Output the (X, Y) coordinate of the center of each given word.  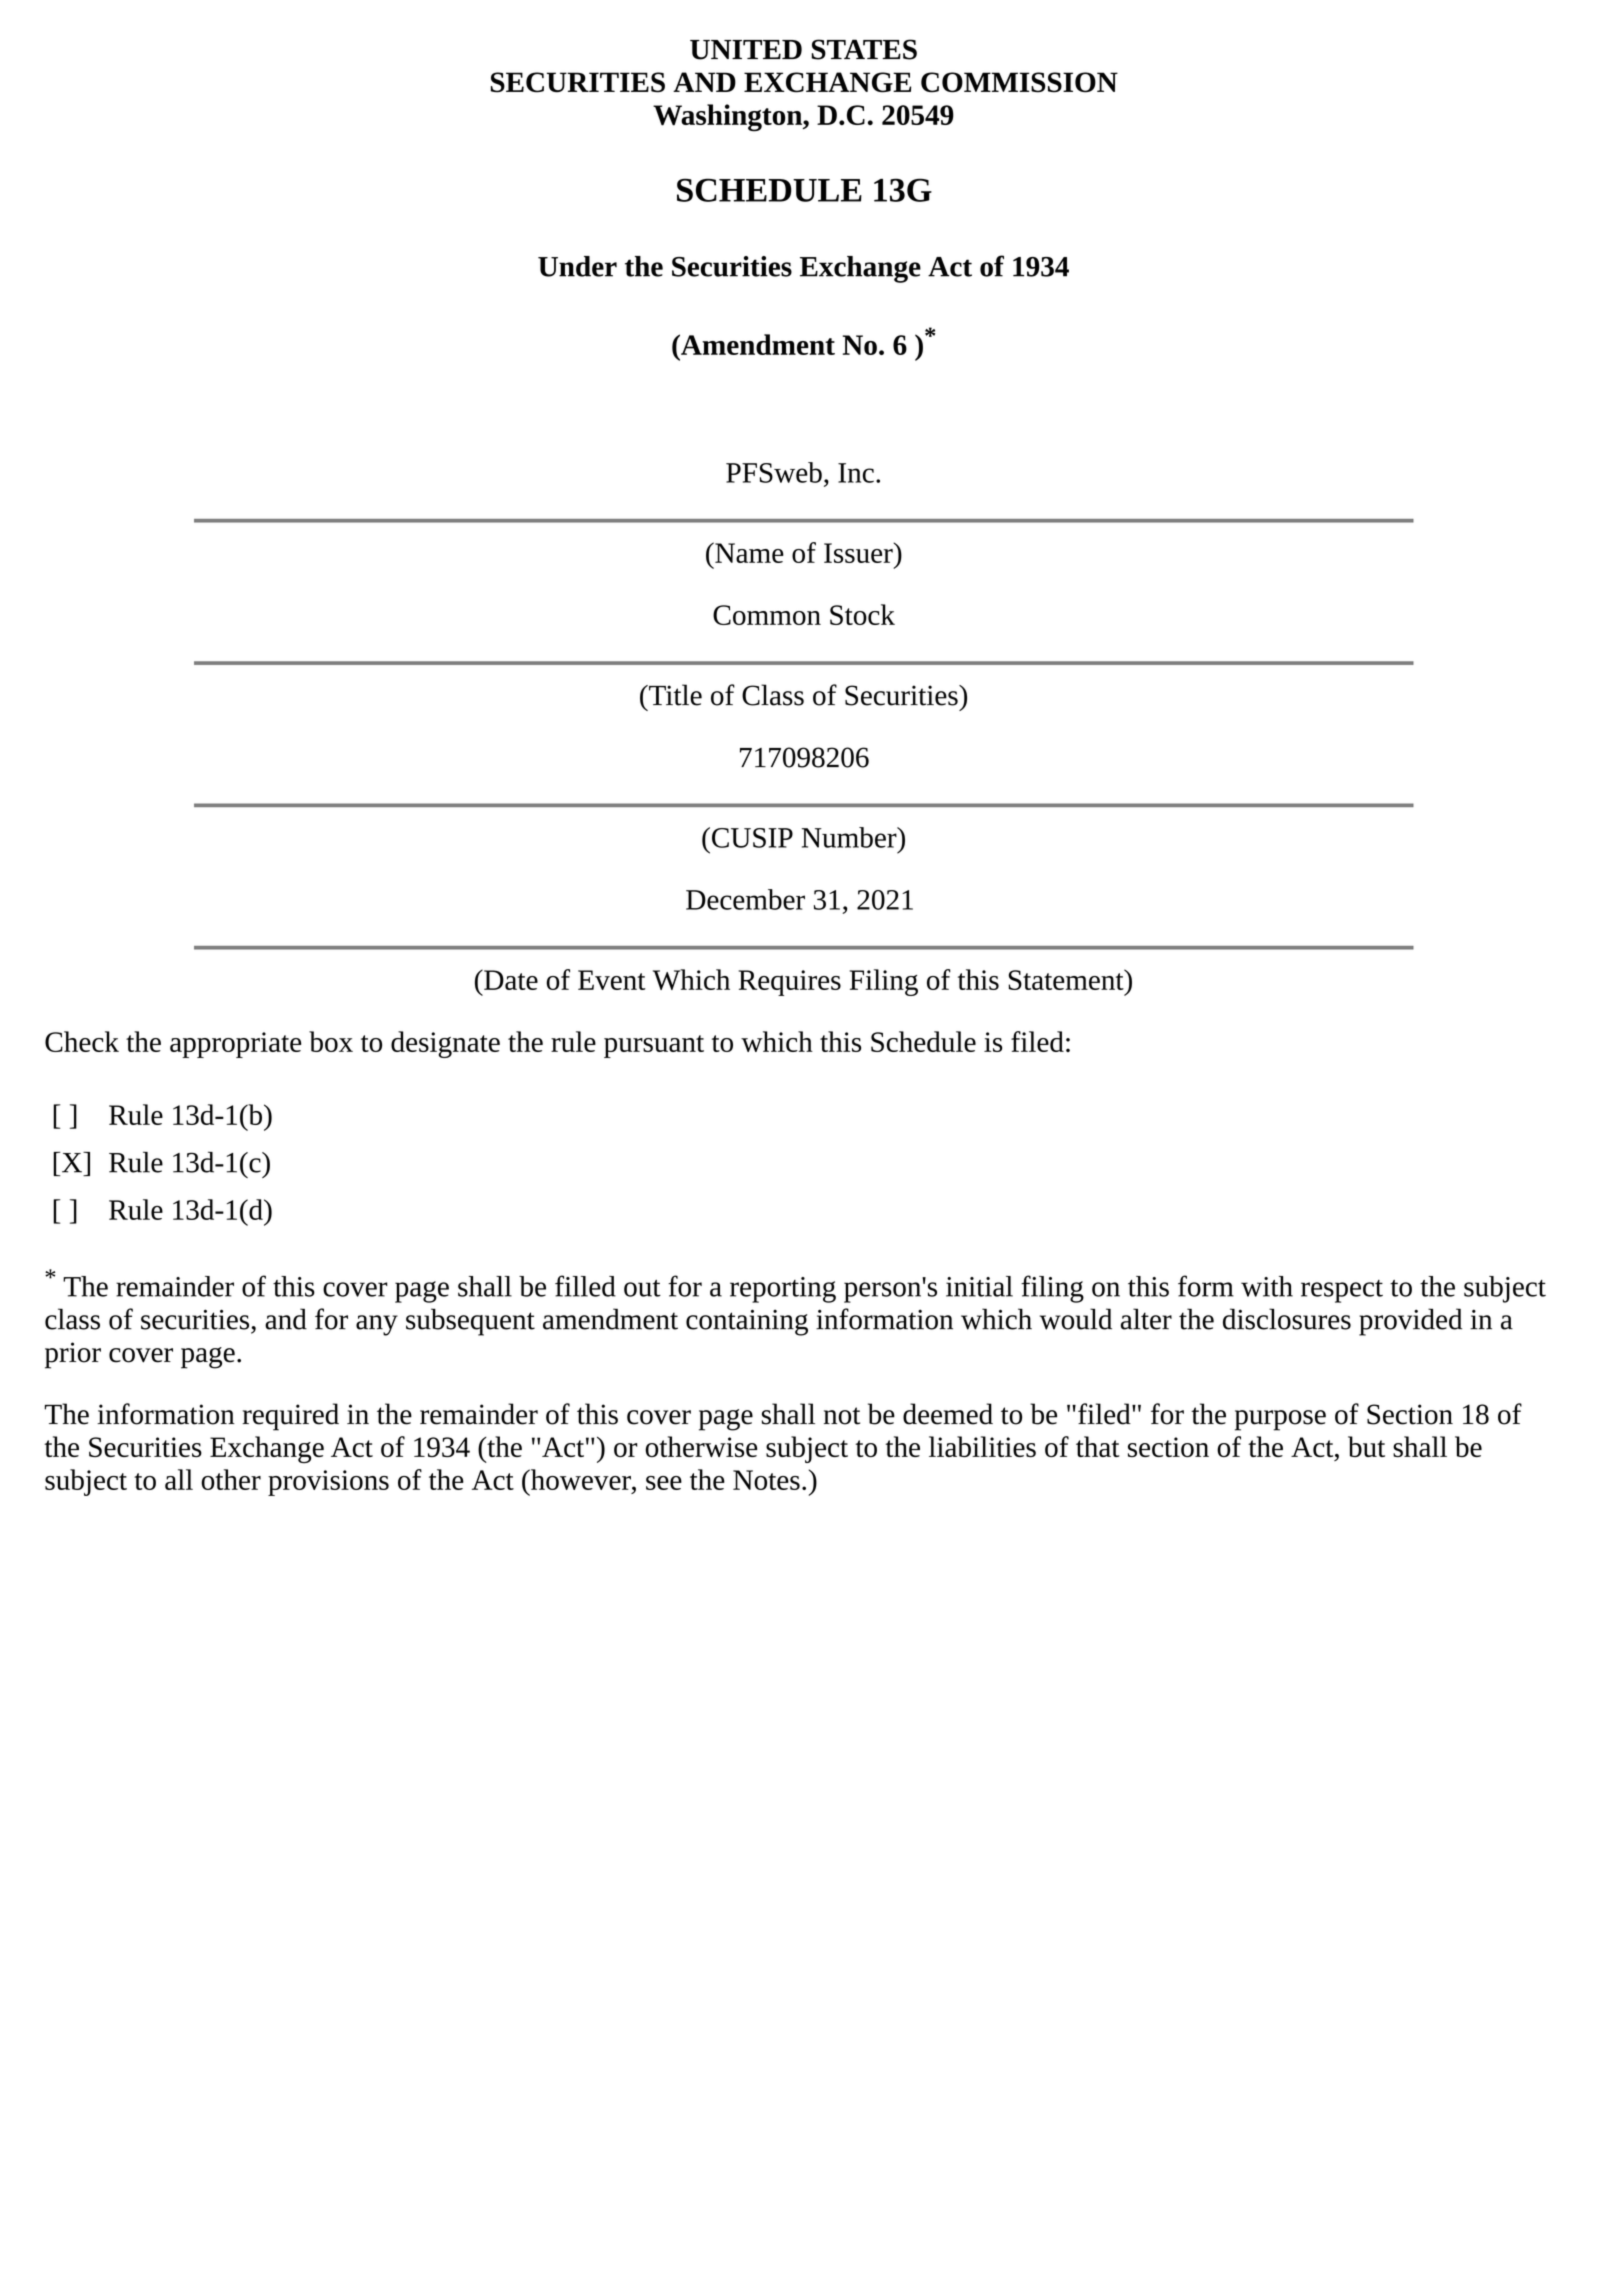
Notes (766, 1480)
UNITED (746, 50)
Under (577, 266)
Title (674, 695)
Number (850, 837)
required (290, 1417)
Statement (1067, 979)
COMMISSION (1019, 82)
